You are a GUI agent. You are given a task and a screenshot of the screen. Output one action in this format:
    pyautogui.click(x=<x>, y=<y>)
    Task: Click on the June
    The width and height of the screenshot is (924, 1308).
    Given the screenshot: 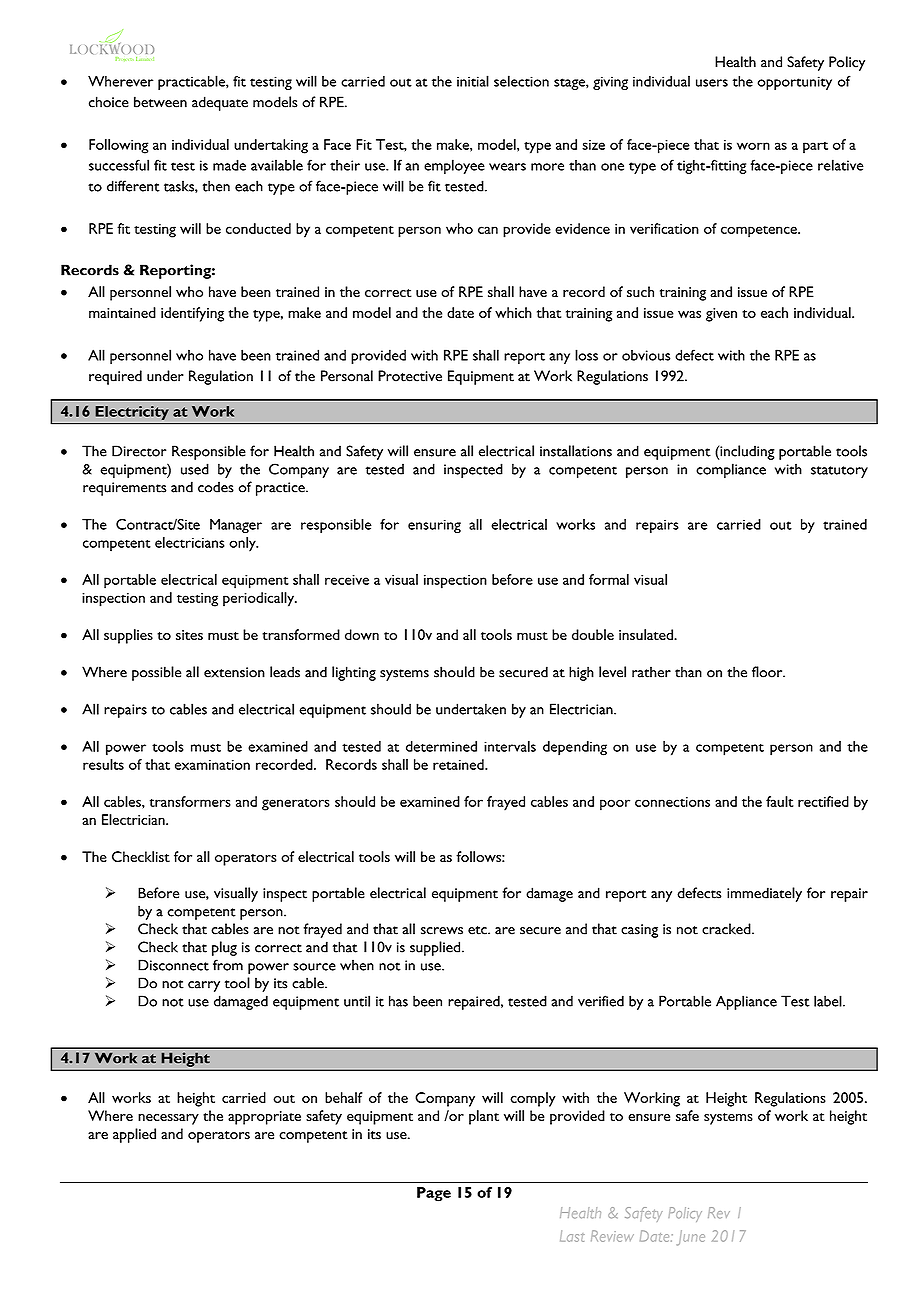 What is the action you would take?
    pyautogui.click(x=691, y=1238)
